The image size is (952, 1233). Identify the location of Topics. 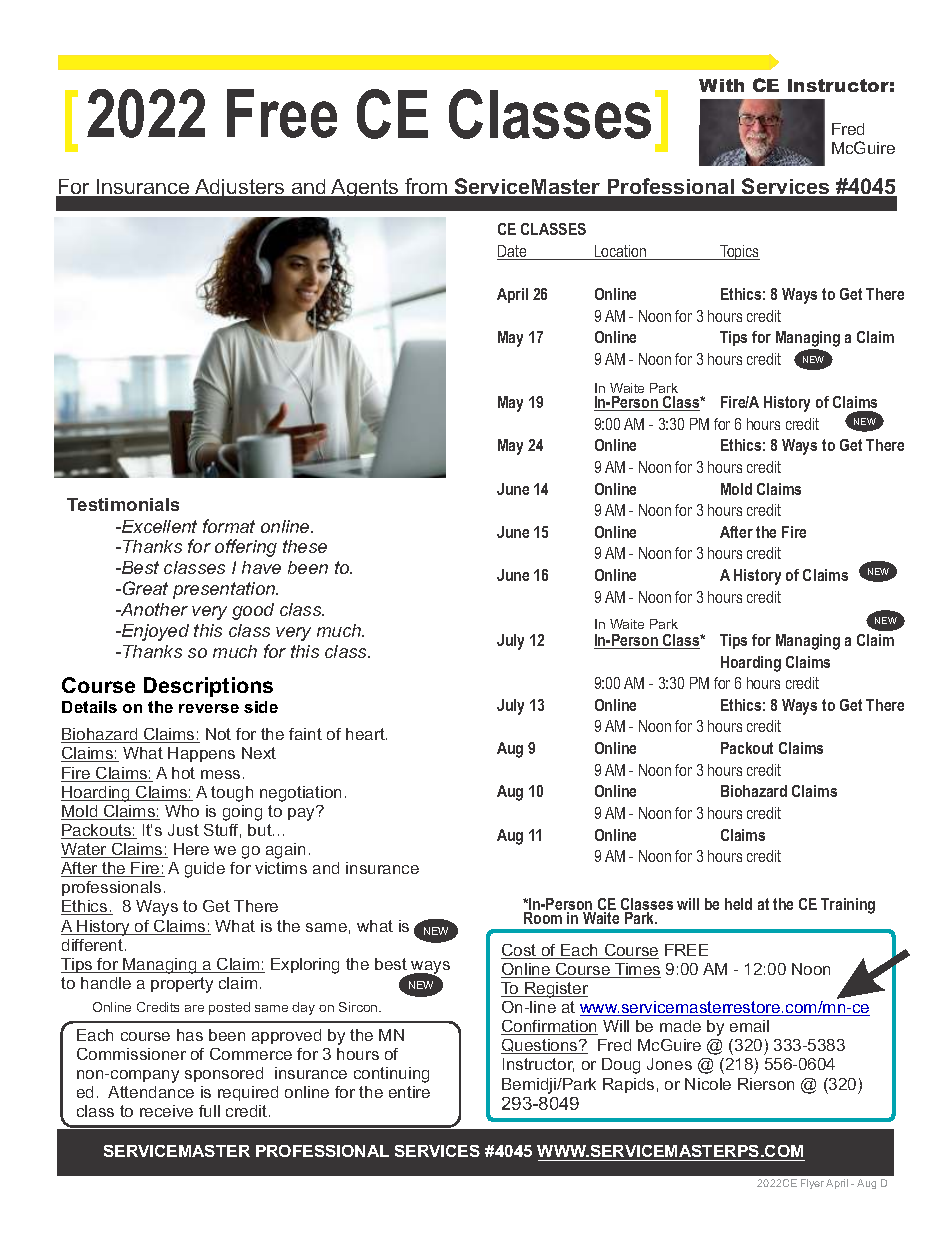
(739, 252).
